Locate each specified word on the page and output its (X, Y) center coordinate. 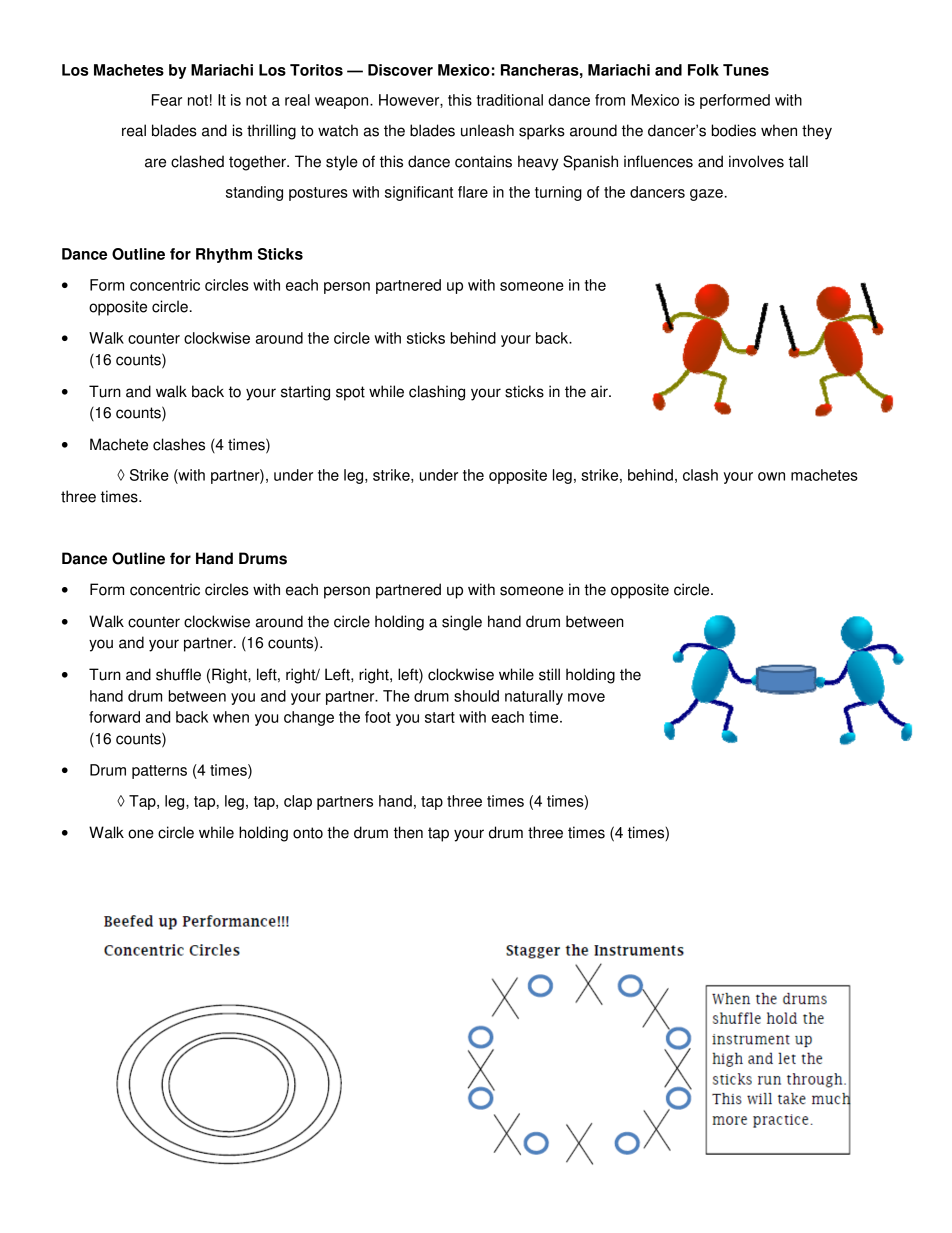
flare (473, 192)
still (549, 674)
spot (350, 393)
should (476, 696)
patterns (159, 772)
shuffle (178, 674)
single (462, 623)
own (771, 476)
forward (114, 717)
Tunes (746, 70)
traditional (510, 100)
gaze (706, 195)
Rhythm (224, 255)
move (586, 697)
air (600, 391)
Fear (167, 100)
